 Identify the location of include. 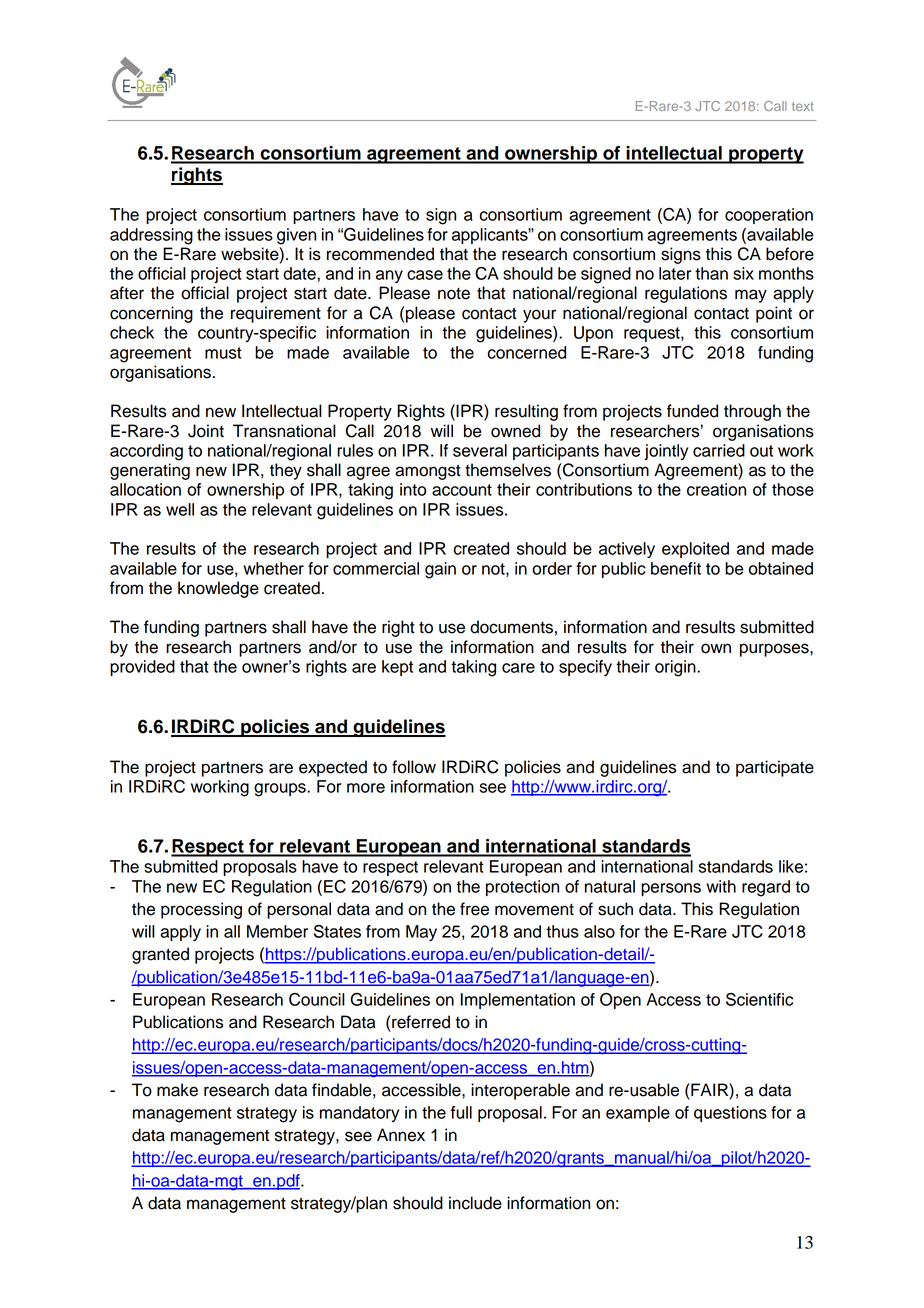
(475, 1203).
